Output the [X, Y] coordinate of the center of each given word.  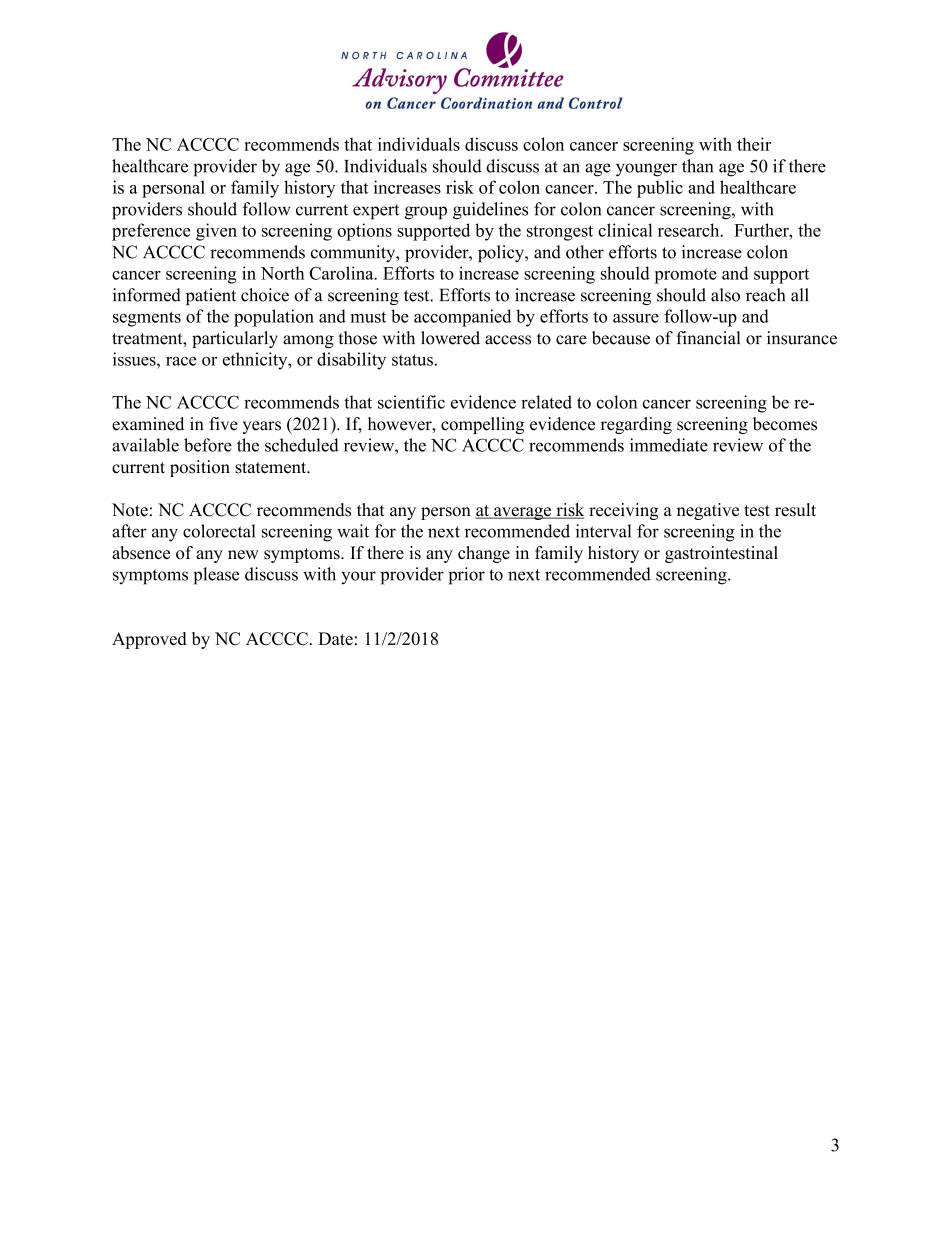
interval [603, 531]
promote [685, 276]
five [223, 424]
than [697, 166]
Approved [149, 640]
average [522, 513]
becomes [785, 424]
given [216, 232]
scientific [411, 402]
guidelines [490, 211]
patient [211, 296]
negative [708, 511]
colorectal [219, 531]
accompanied [462, 318]
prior [466, 576]
